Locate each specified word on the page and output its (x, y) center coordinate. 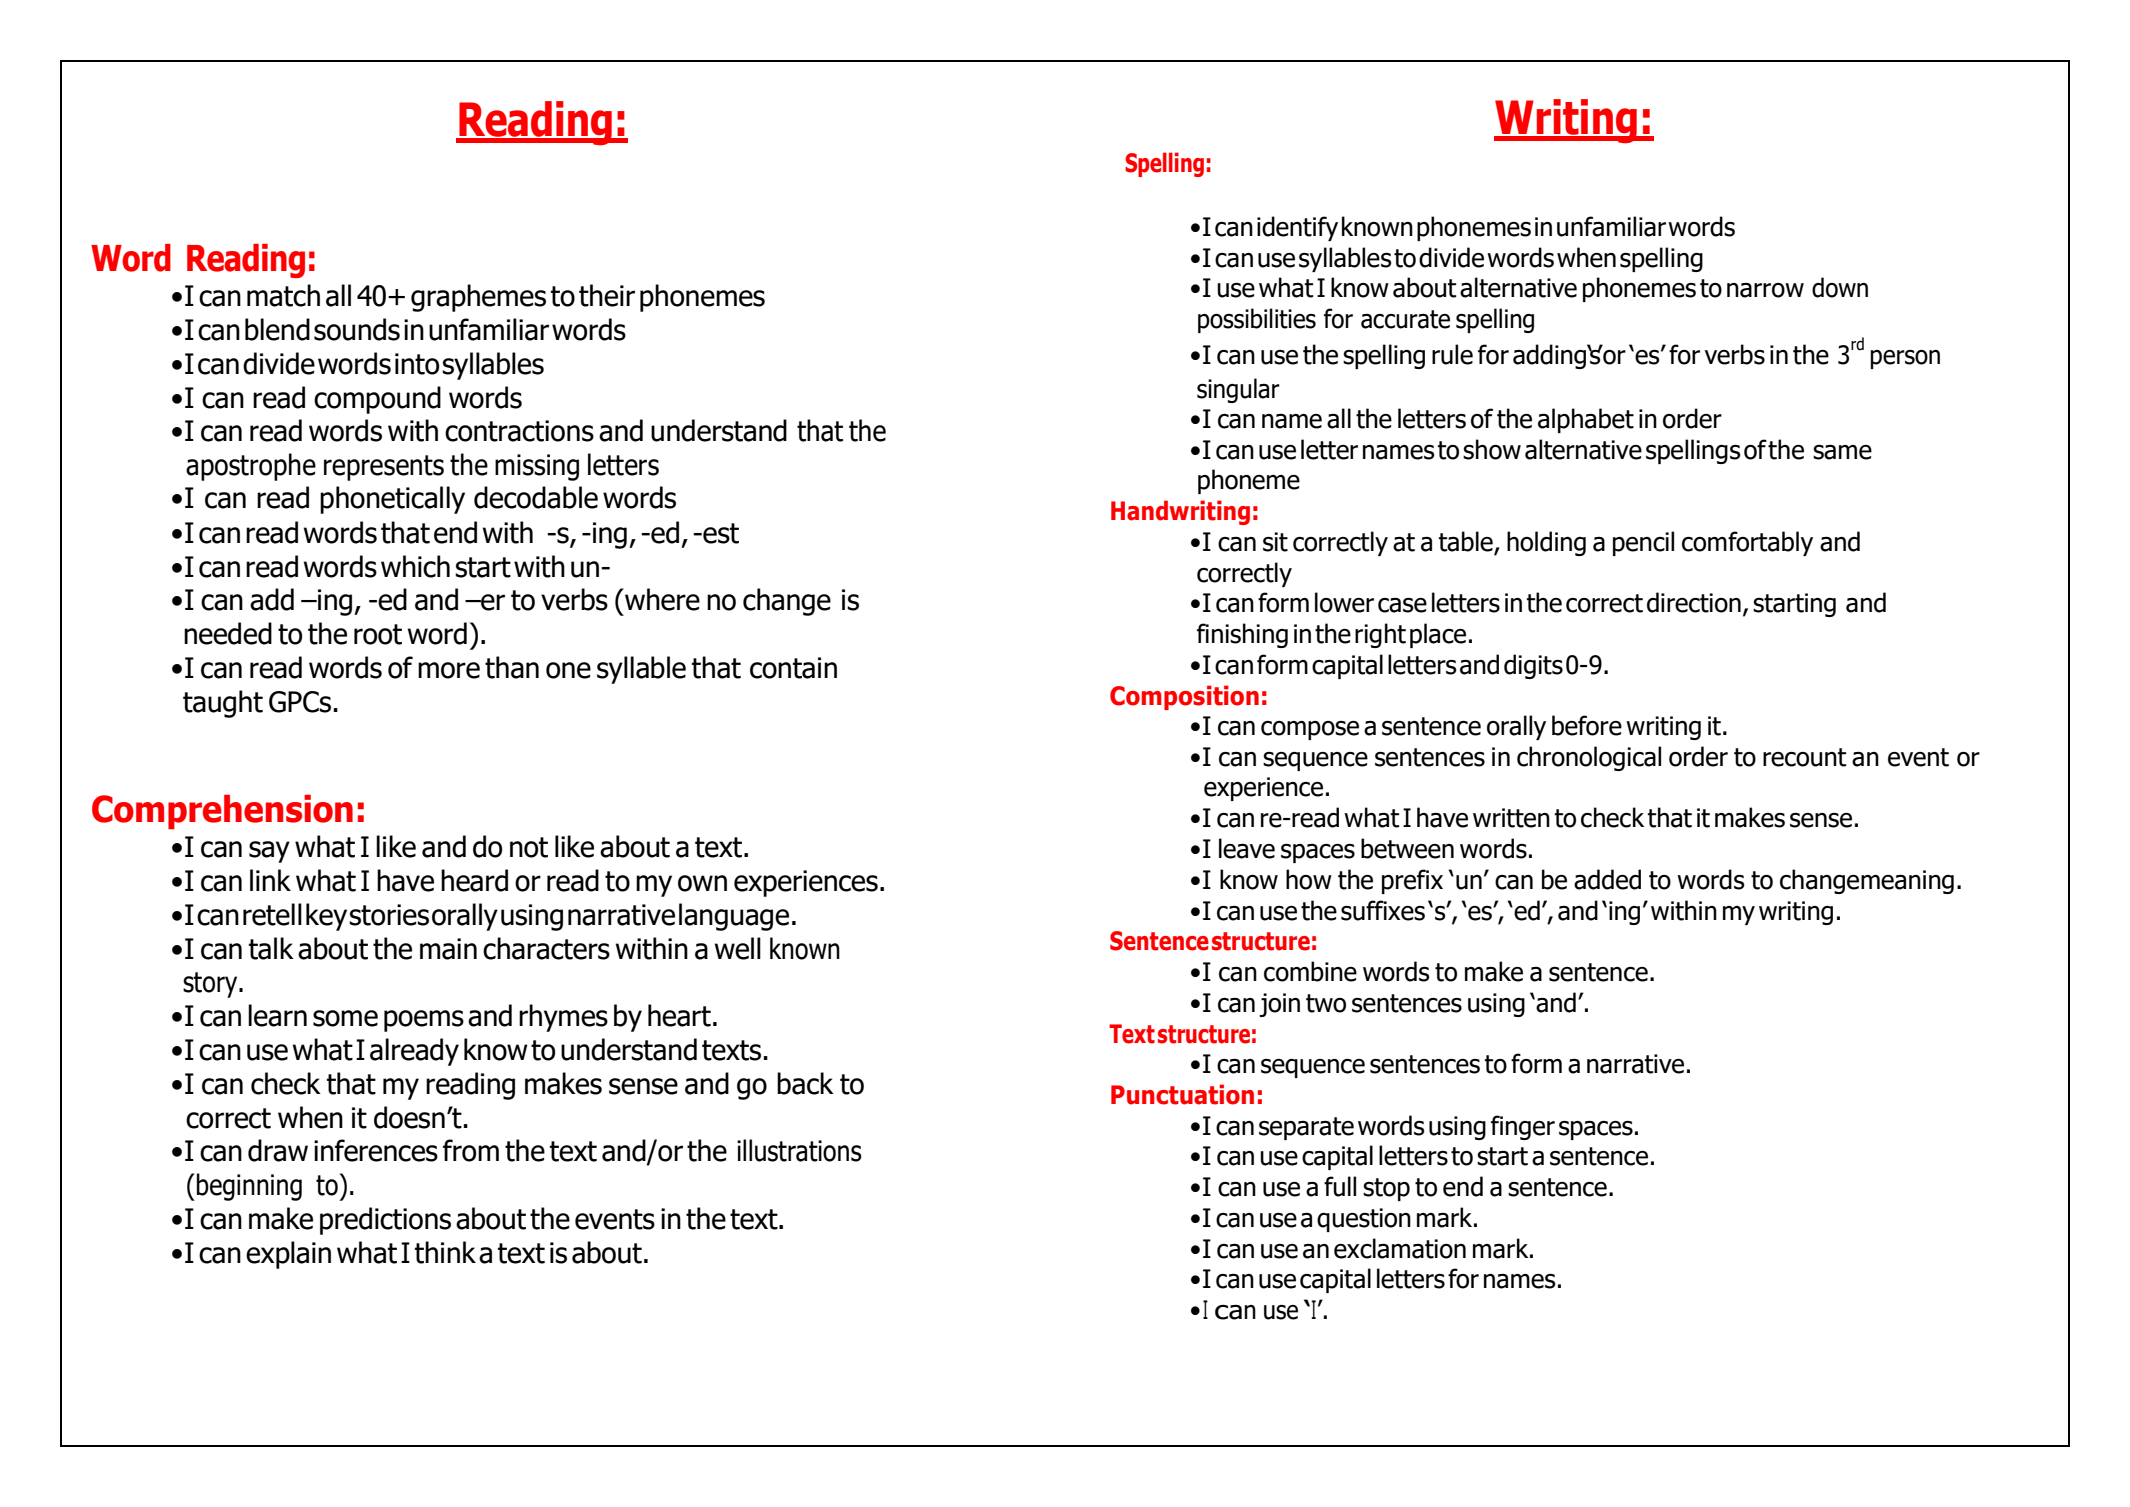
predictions (385, 1221)
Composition (1184, 697)
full (1340, 1186)
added (1607, 879)
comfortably (1747, 543)
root (378, 634)
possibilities (1257, 320)
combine (1310, 971)
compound (377, 400)
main (448, 949)
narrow (1765, 290)
